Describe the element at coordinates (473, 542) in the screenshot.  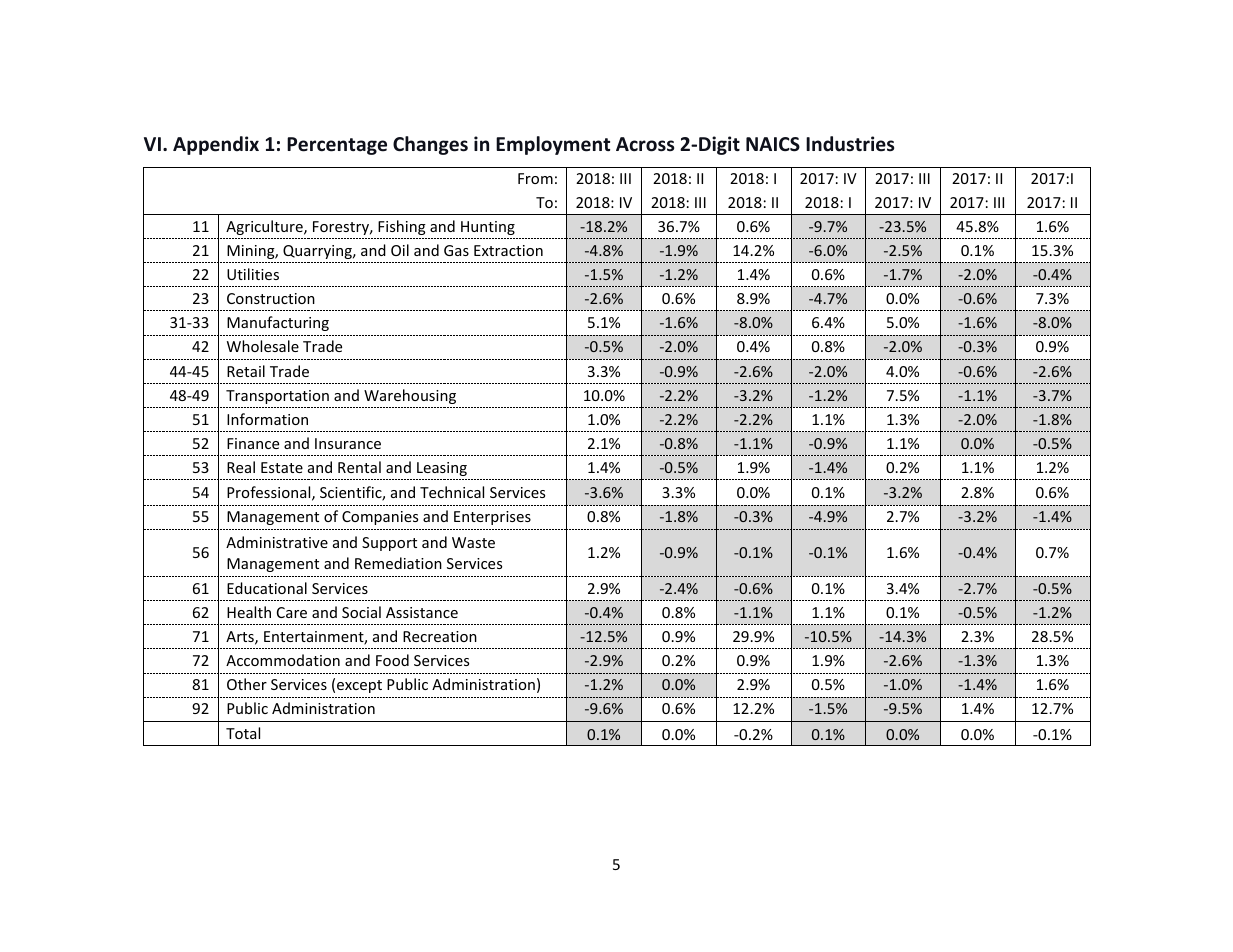
I see `Waste` at that location.
